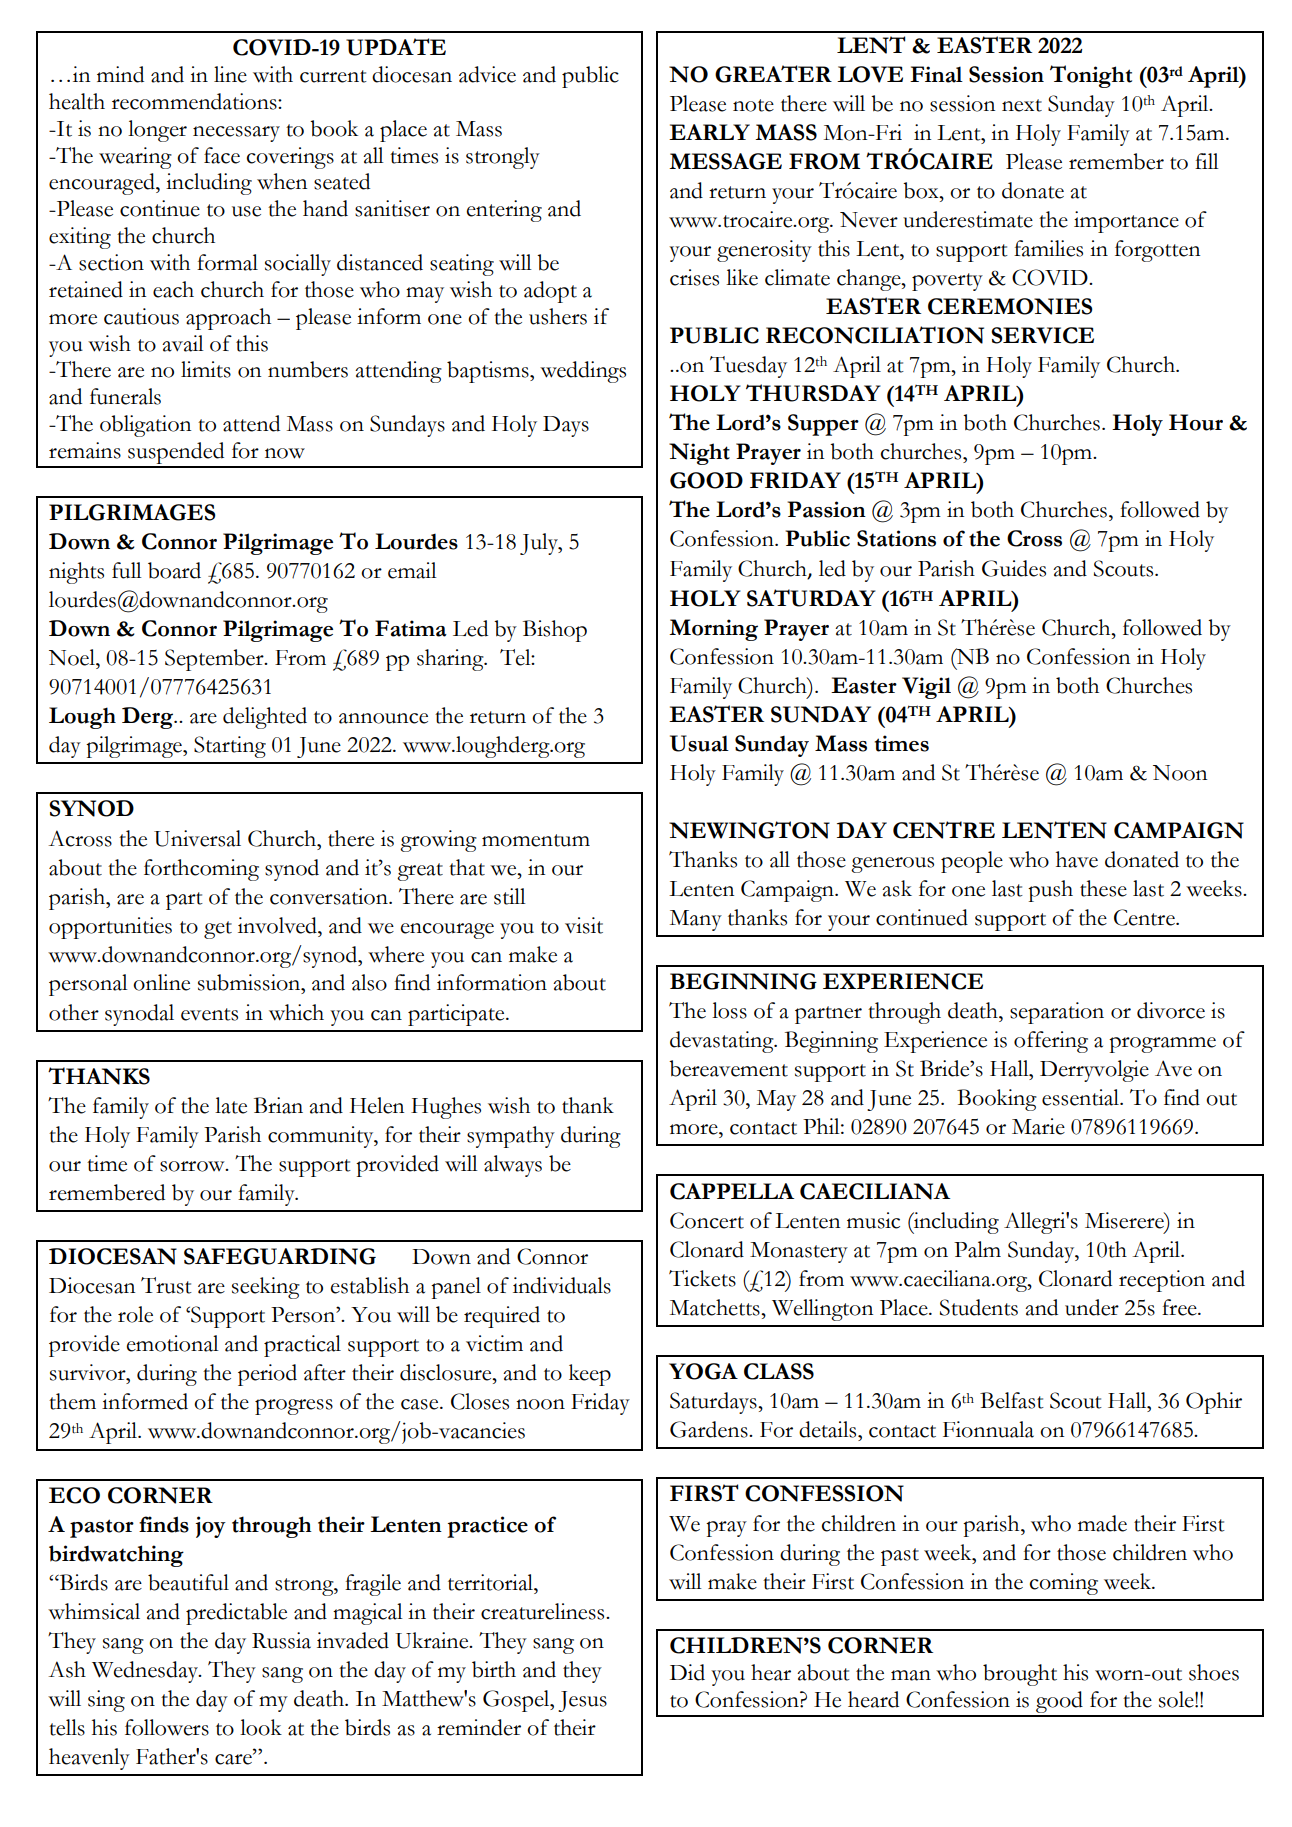 The height and width of the screenshot is (1827, 1292). I want to click on reception, so click(1162, 1281).
